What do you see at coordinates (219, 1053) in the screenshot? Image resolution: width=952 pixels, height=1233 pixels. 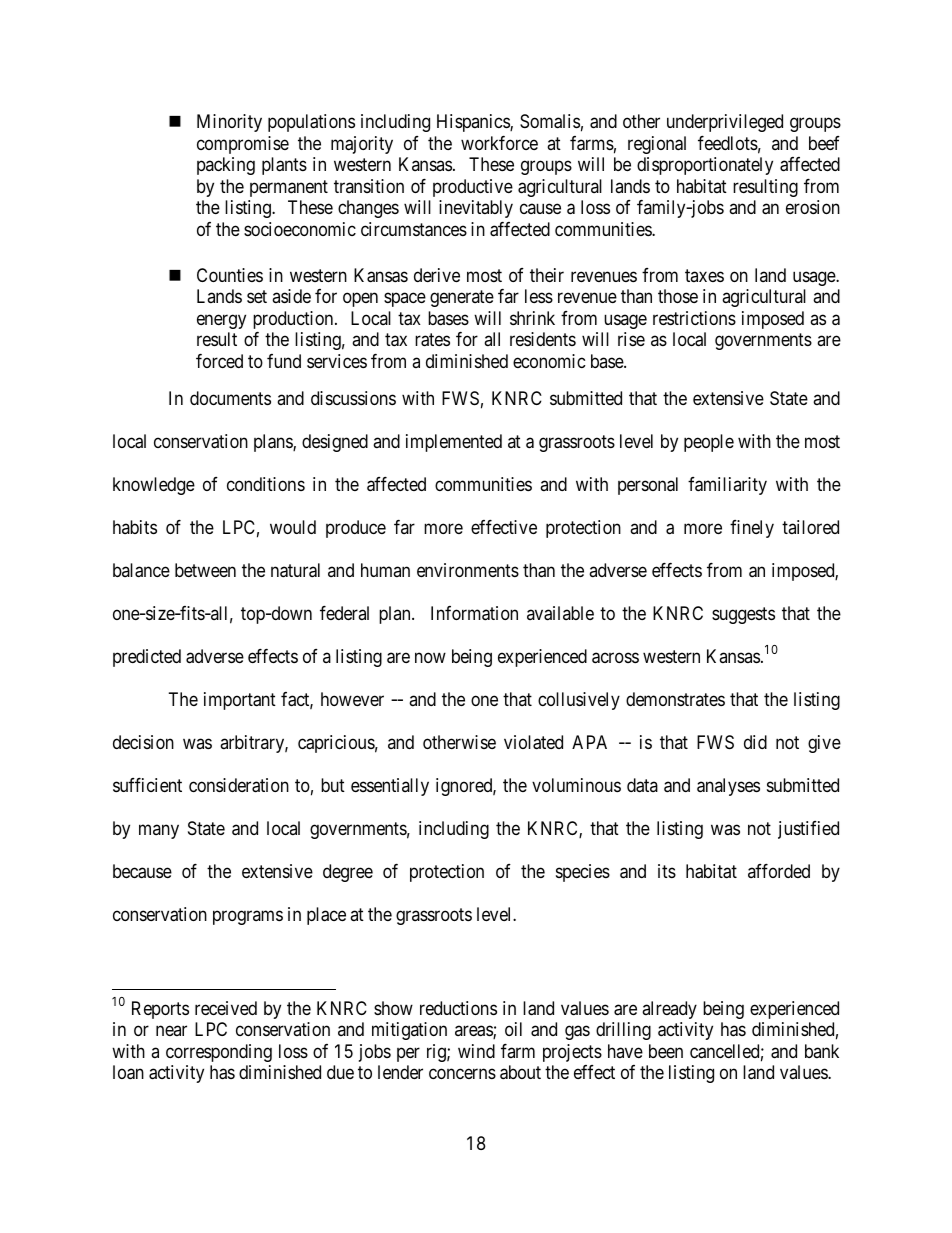 I see `corresponding` at bounding box center [219, 1053].
